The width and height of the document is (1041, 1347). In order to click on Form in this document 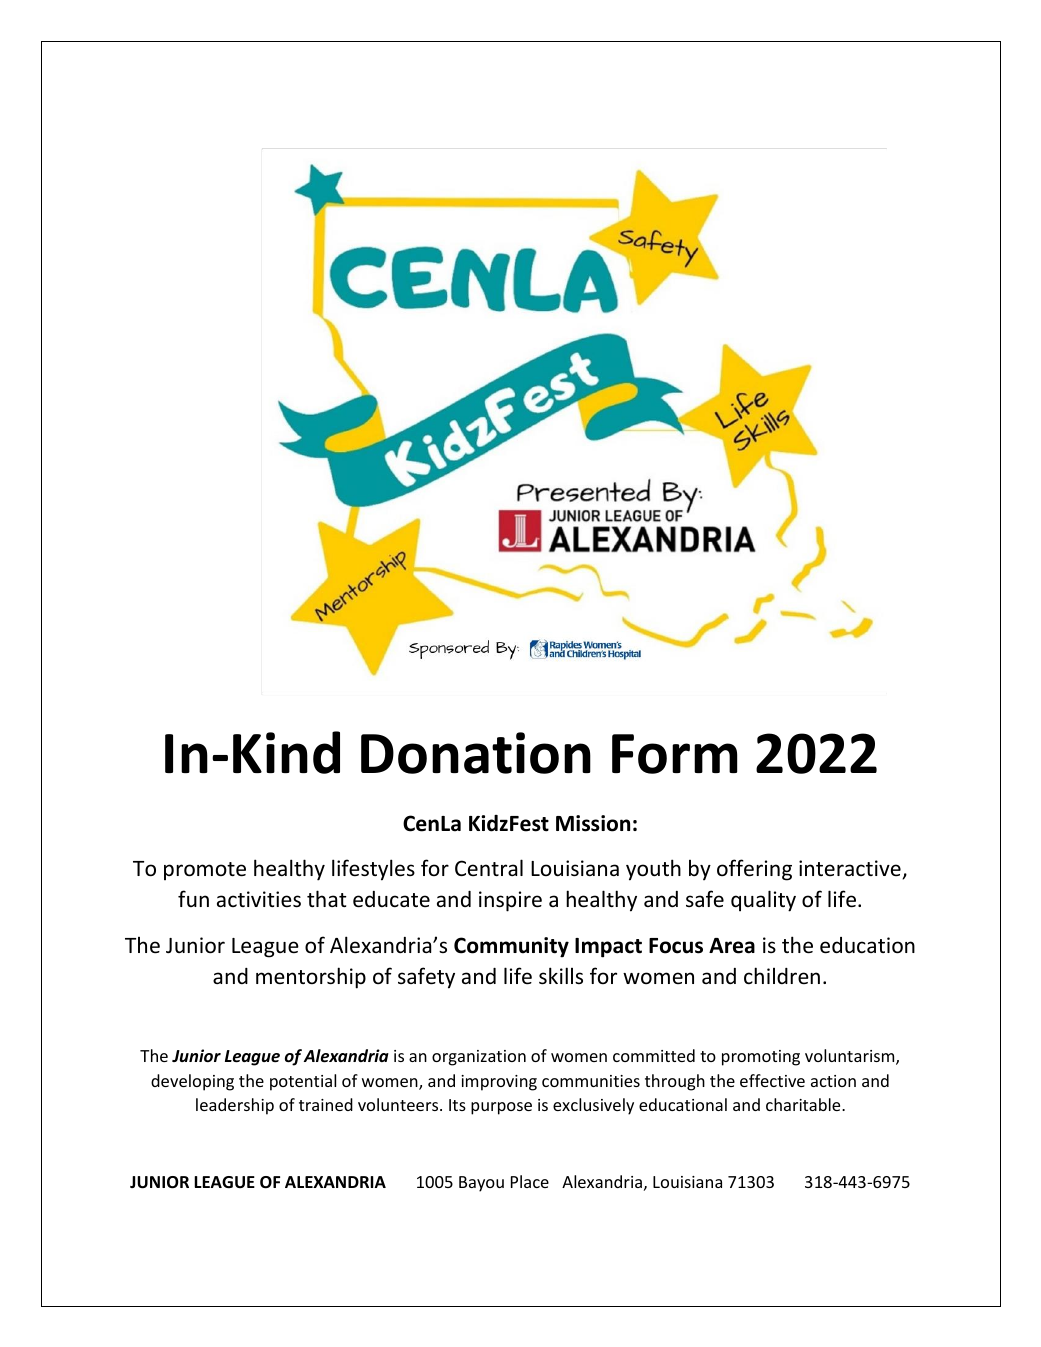, I will do `click(674, 754)`.
